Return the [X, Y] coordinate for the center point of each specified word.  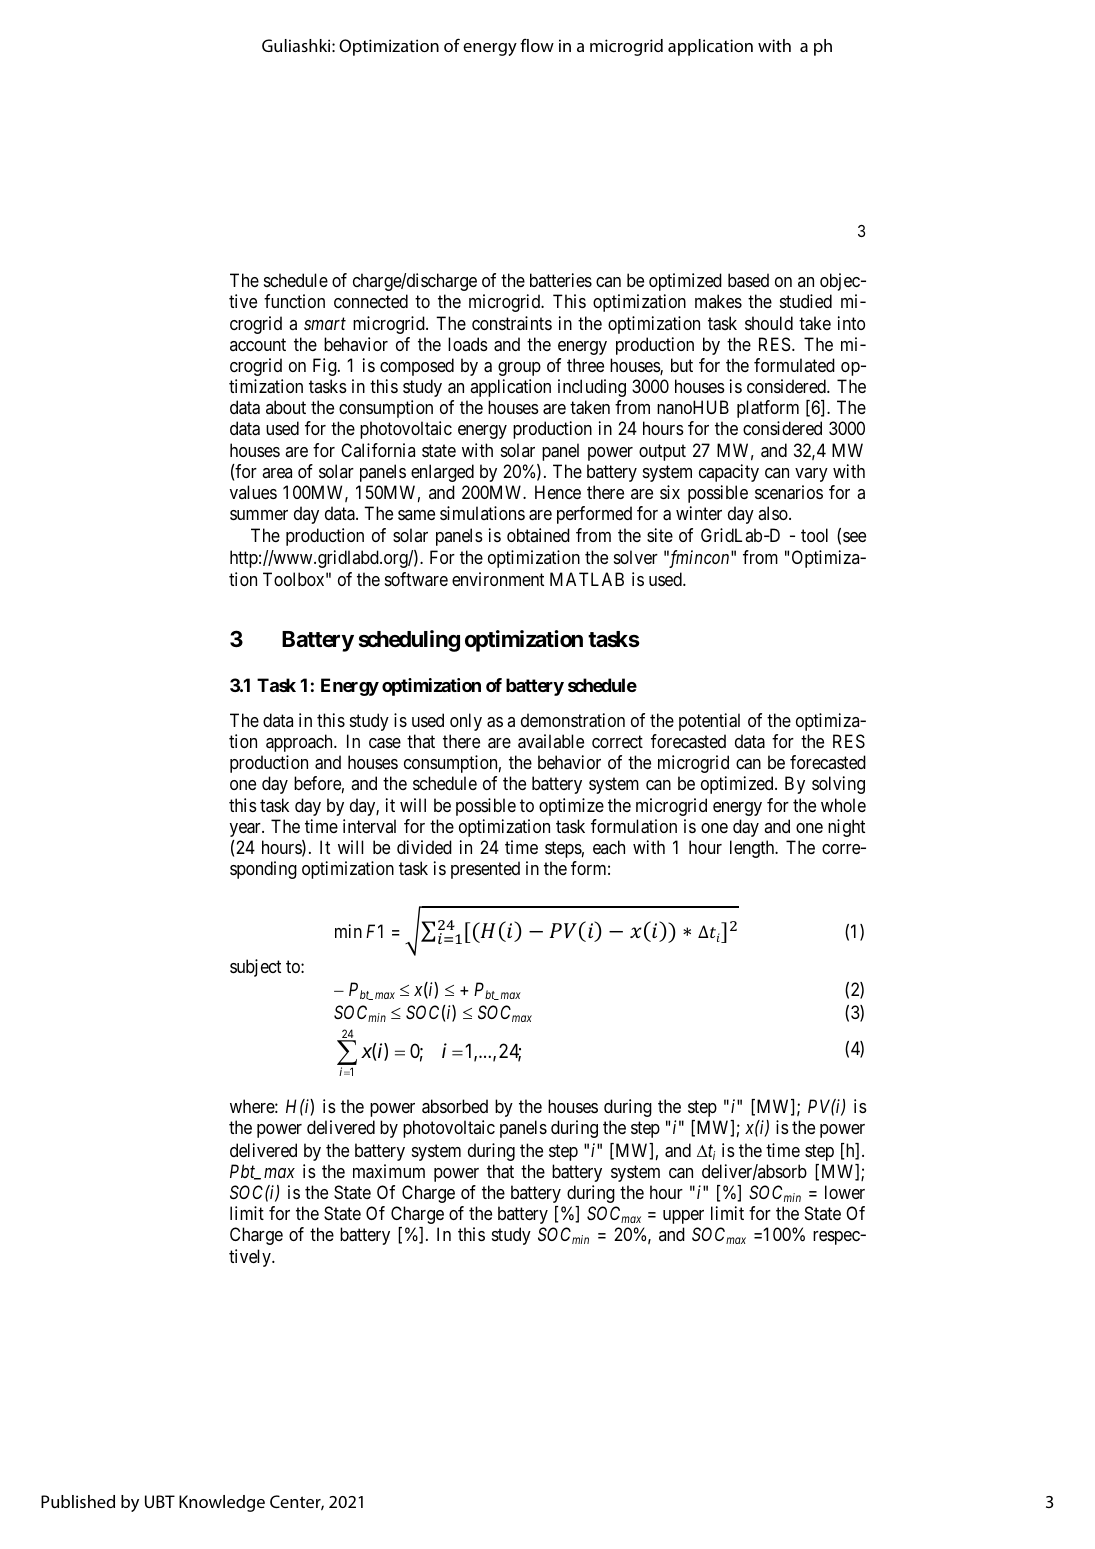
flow [537, 45]
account [258, 344]
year [246, 830]
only [466, 722]
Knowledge [222, 1503]
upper [683, 1217]
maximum [389, 1171]
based [748, 280]
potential [709, 722]
